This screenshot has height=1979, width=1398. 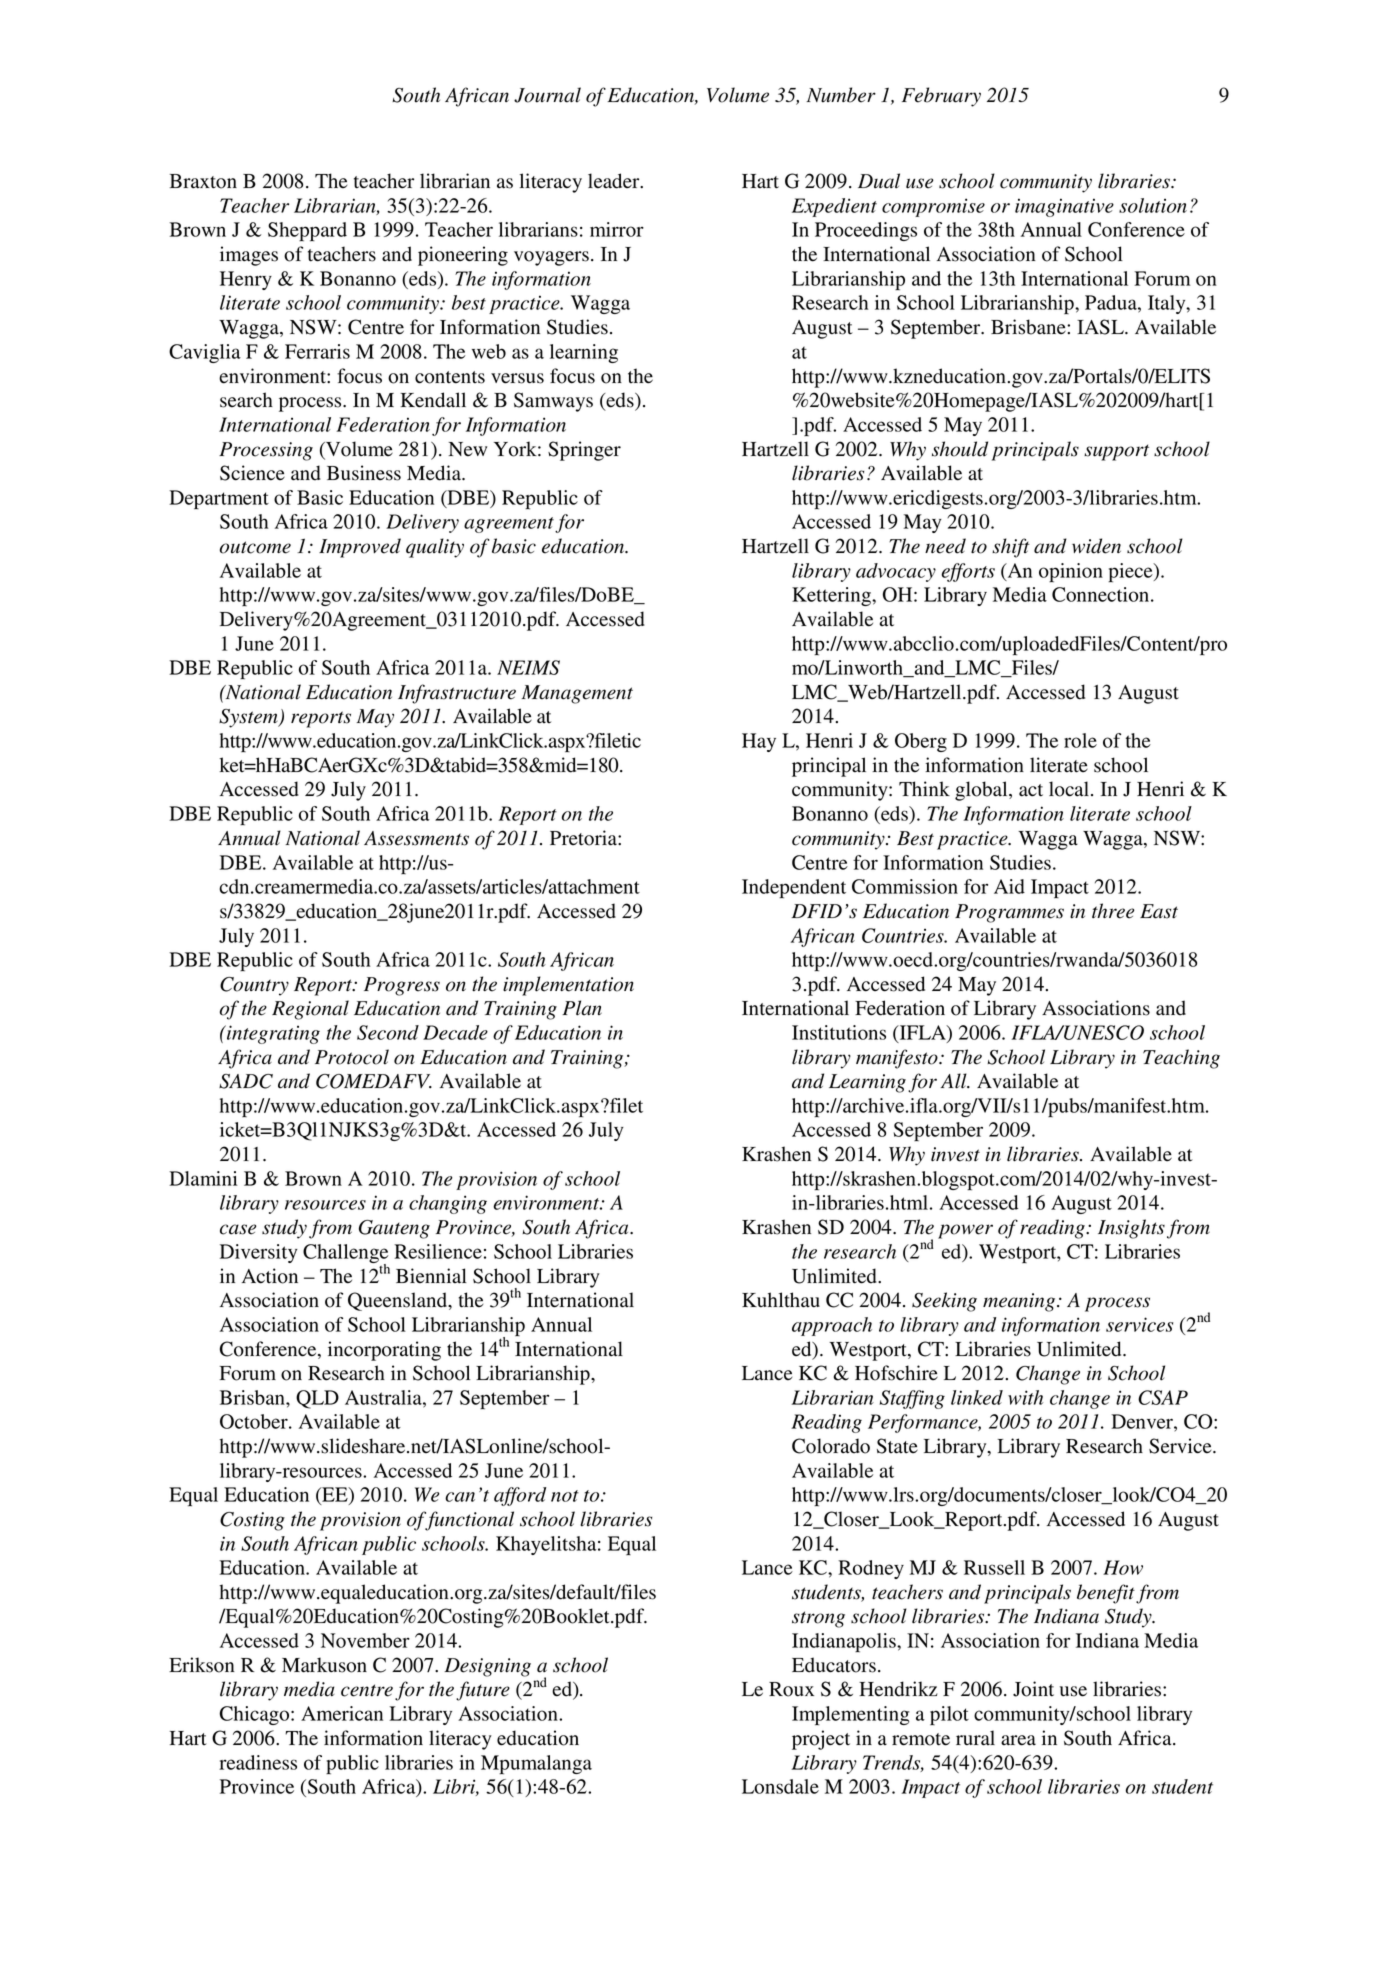 I want to click on Roux, so click(x=791, y=1689).
